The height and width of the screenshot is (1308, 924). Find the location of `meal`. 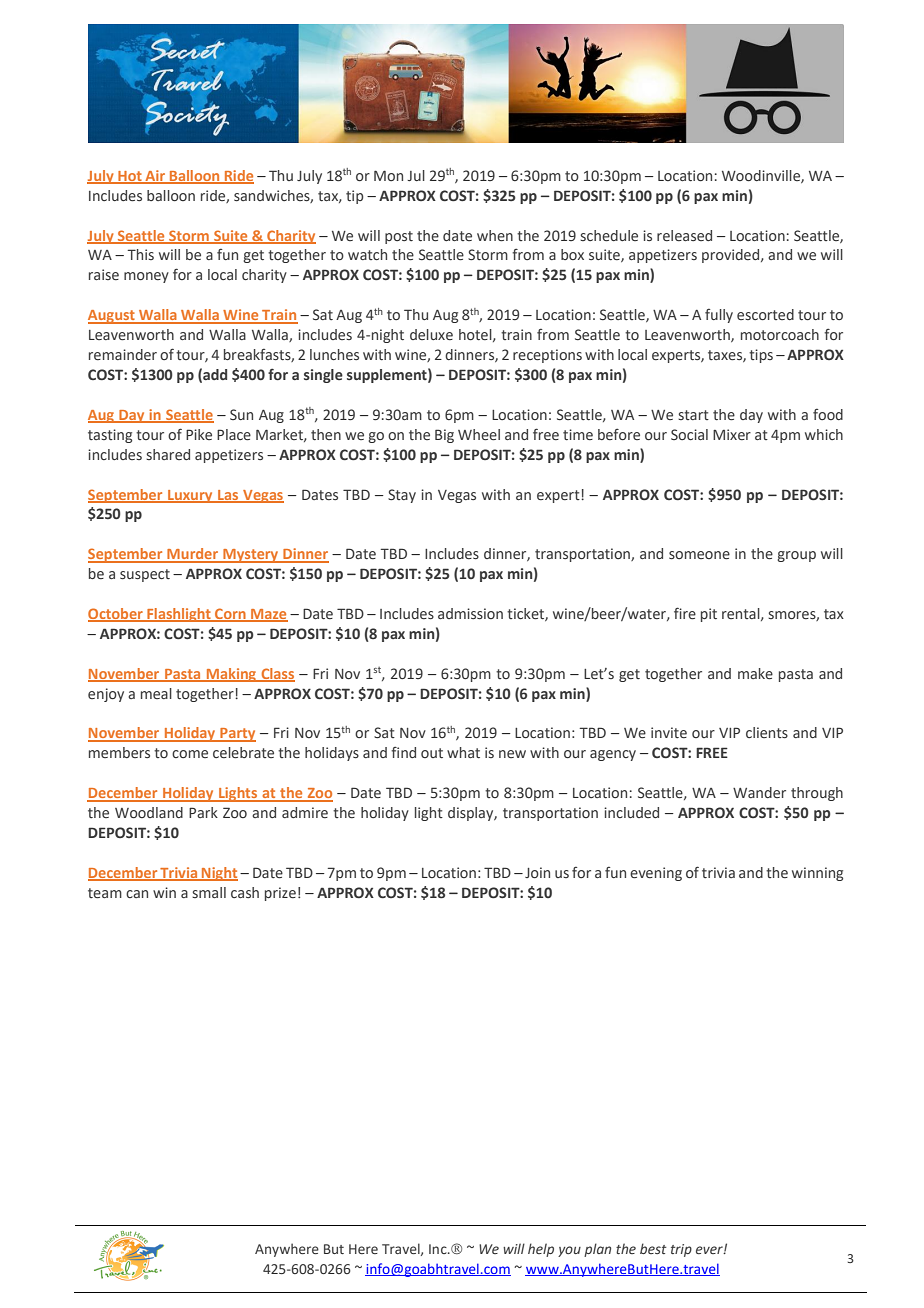

meal is located at coordinates (156, 693).
